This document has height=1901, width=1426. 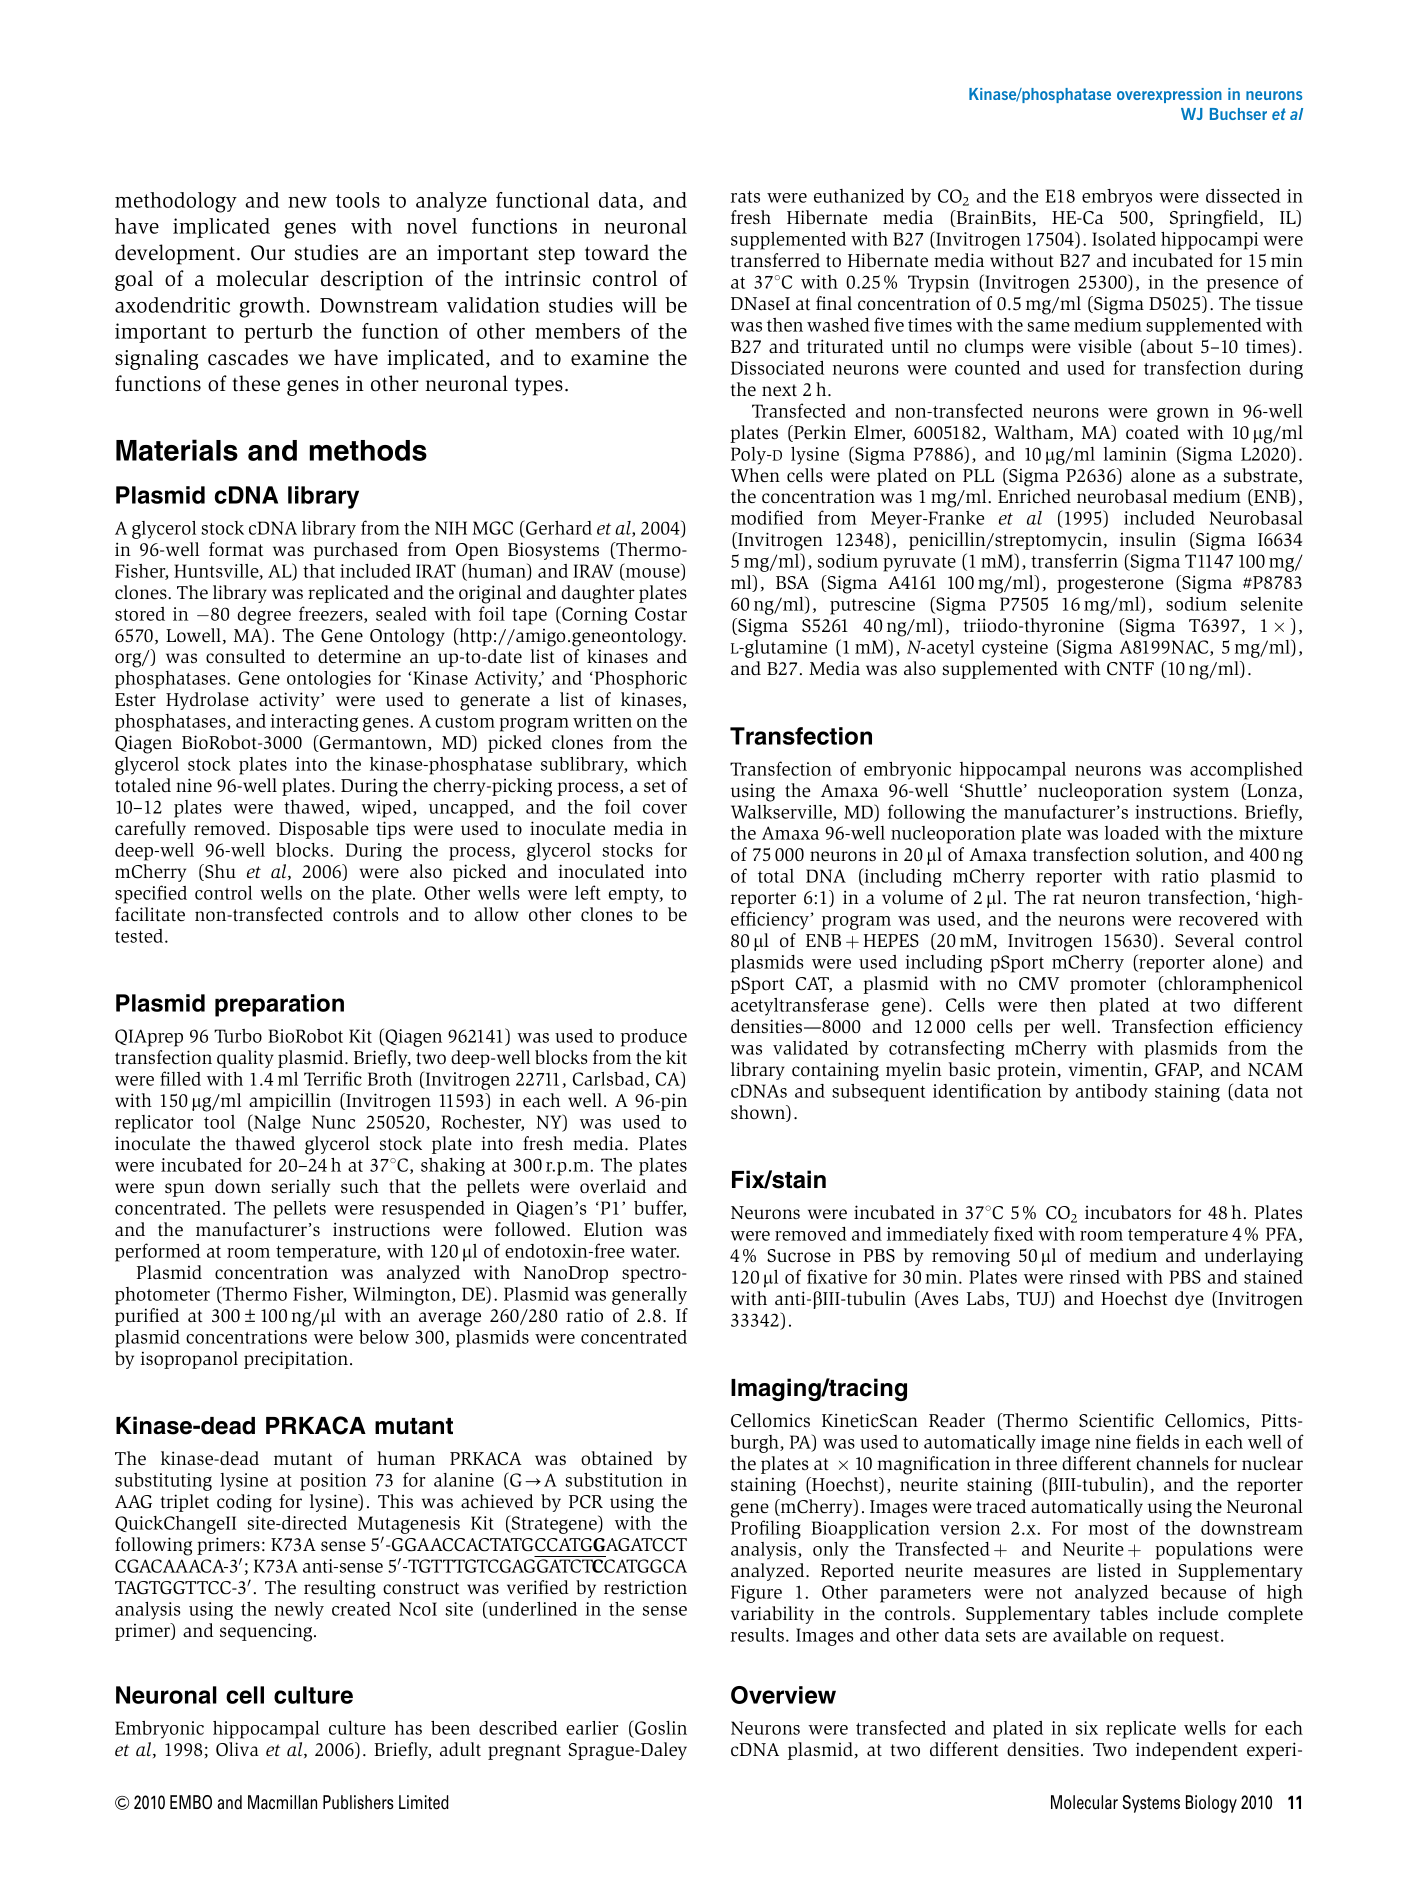 I want to click on incubators, so click(x=1128, y=1212).
